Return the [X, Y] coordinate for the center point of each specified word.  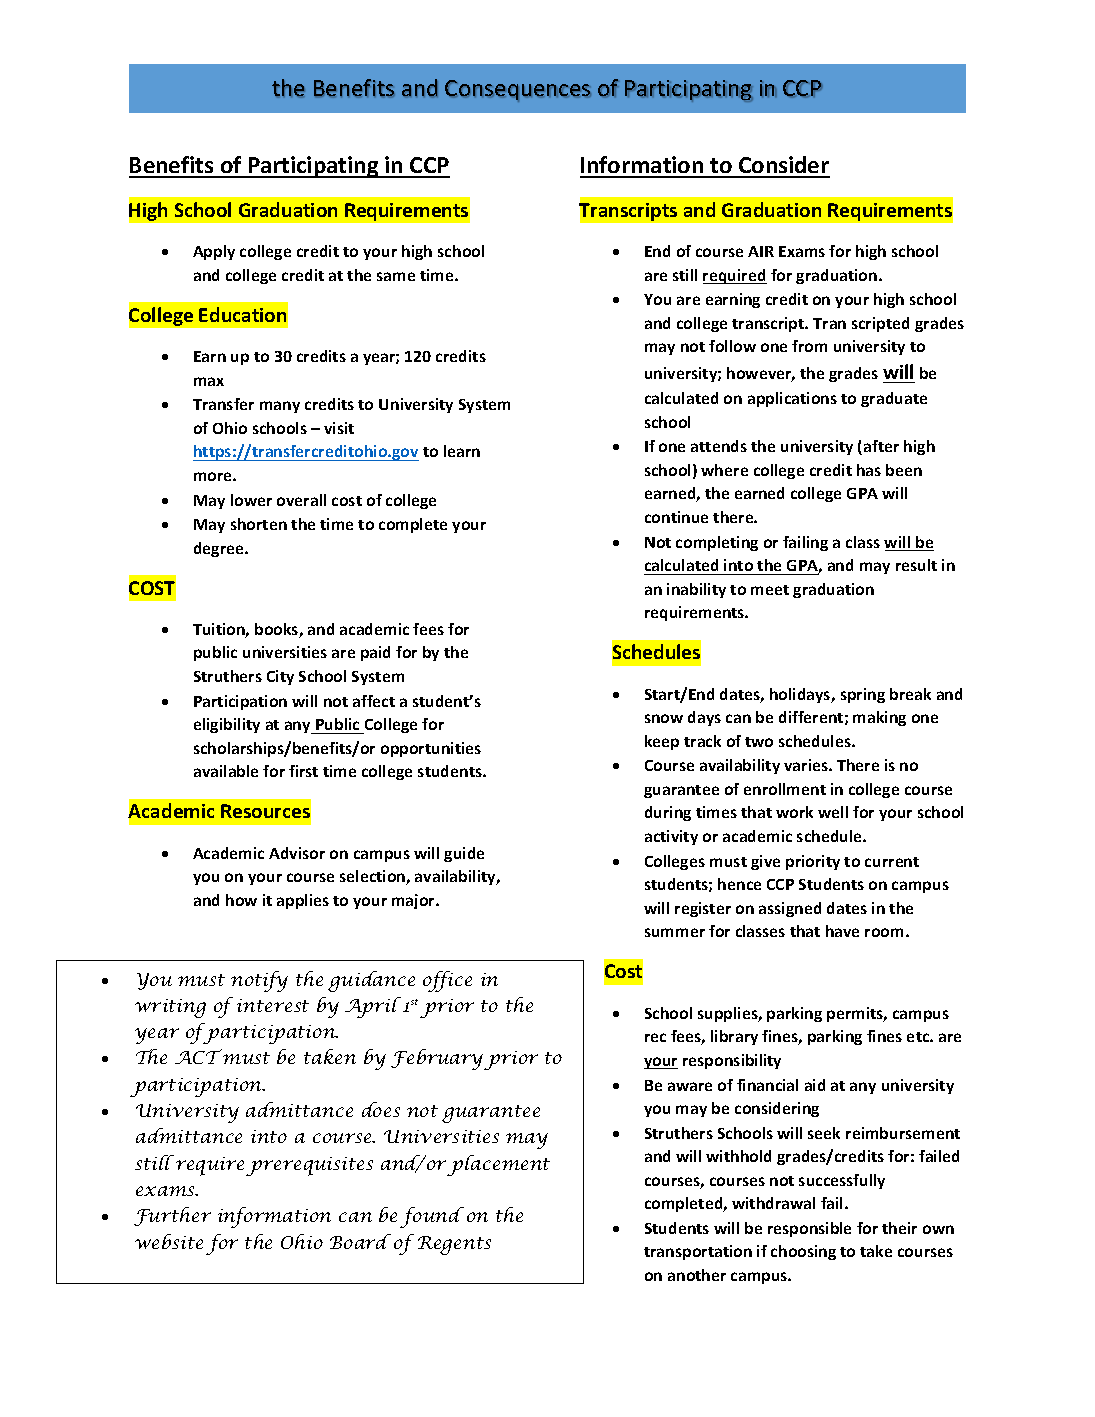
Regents [454, 1245]
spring [863, 695]
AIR [761, 251]
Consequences [518, 91]
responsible [809, 1229]
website [169, 1241]
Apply [214, 252]
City [280, 677]
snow [664, 718]
